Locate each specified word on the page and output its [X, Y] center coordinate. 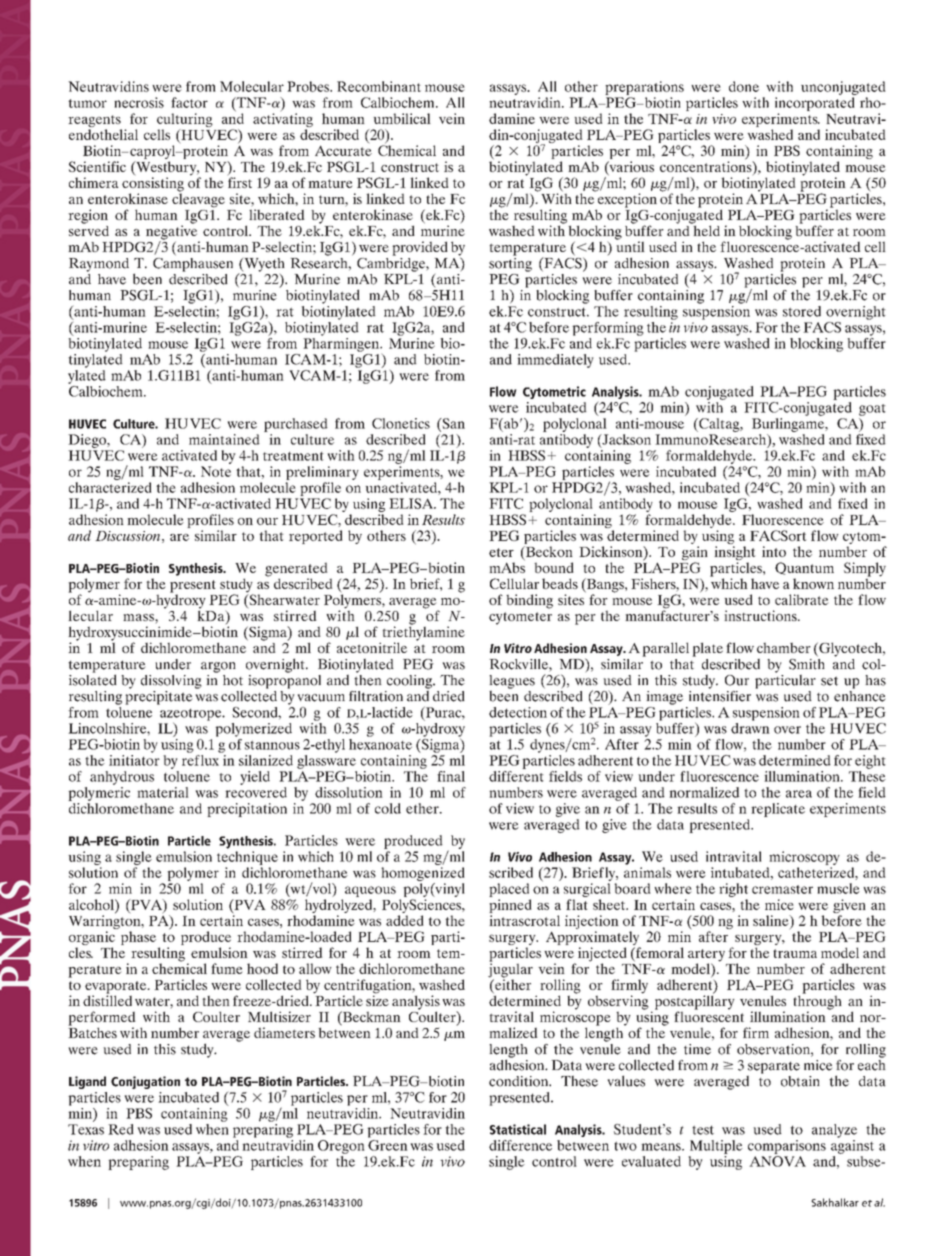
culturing [185, 121]
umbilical [402, 118]
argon [218, 667]
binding [529, 601]
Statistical [517, 1129]
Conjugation [145, 1082]
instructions [761, 615]
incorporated [815, 105]
